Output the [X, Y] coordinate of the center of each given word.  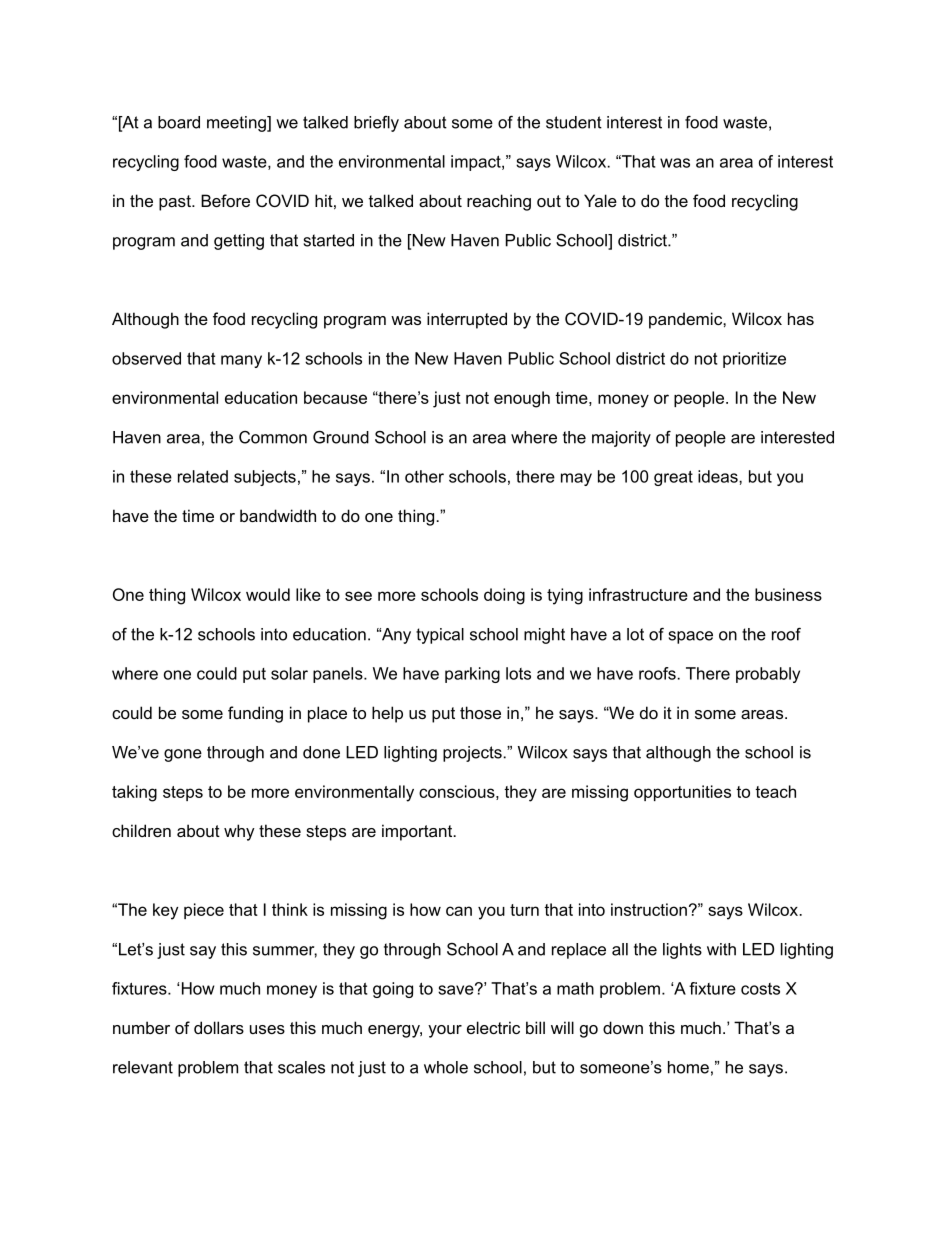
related [203, 476]
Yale [600, 200]
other [424, 476]
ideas [719, 476]
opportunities [682, 793]
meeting [237, 124]
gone [183, 755]
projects [473, 754]
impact [477, 163]
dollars [219, 1027]
